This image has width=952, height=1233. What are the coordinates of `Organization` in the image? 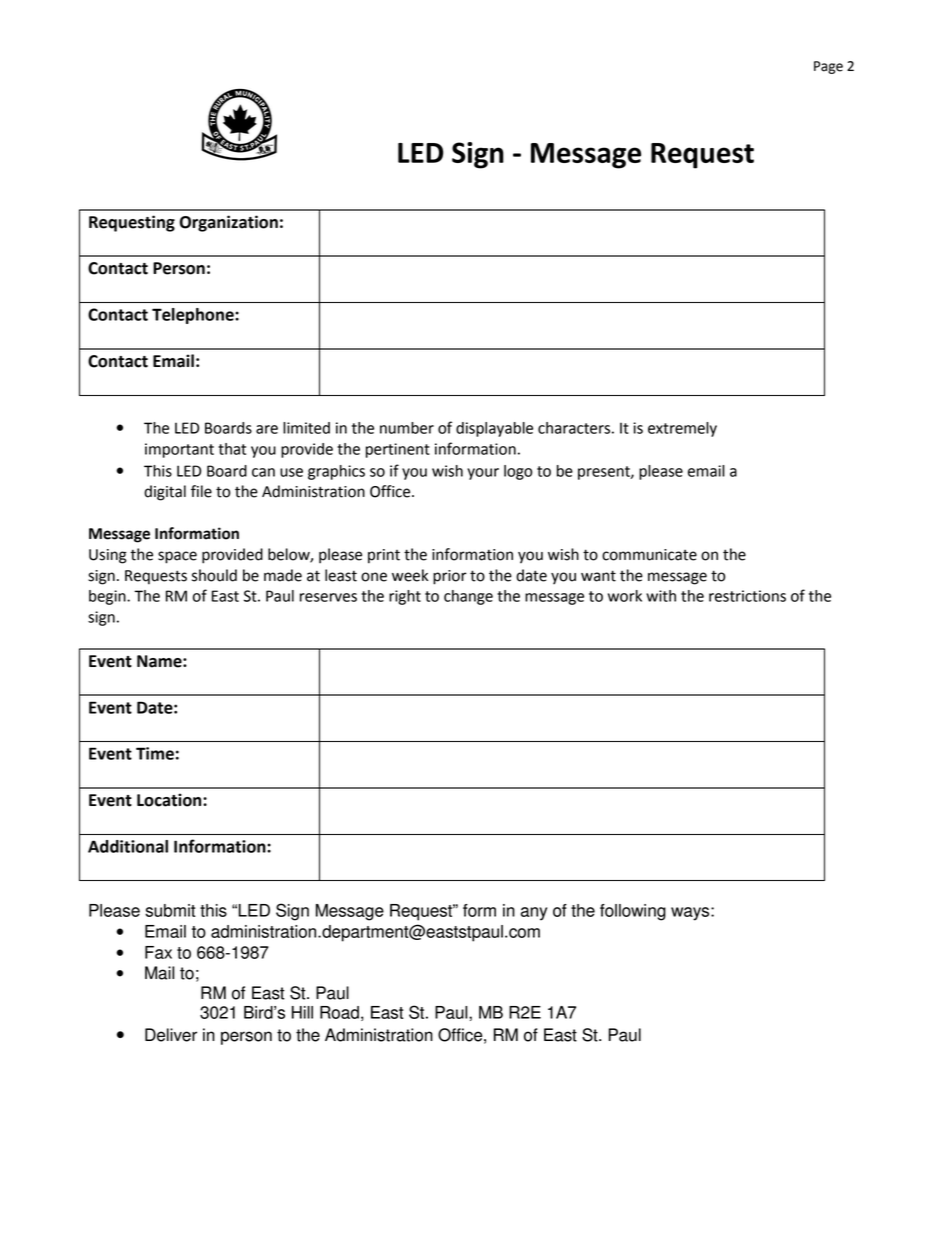 It's located at (229, 223).
